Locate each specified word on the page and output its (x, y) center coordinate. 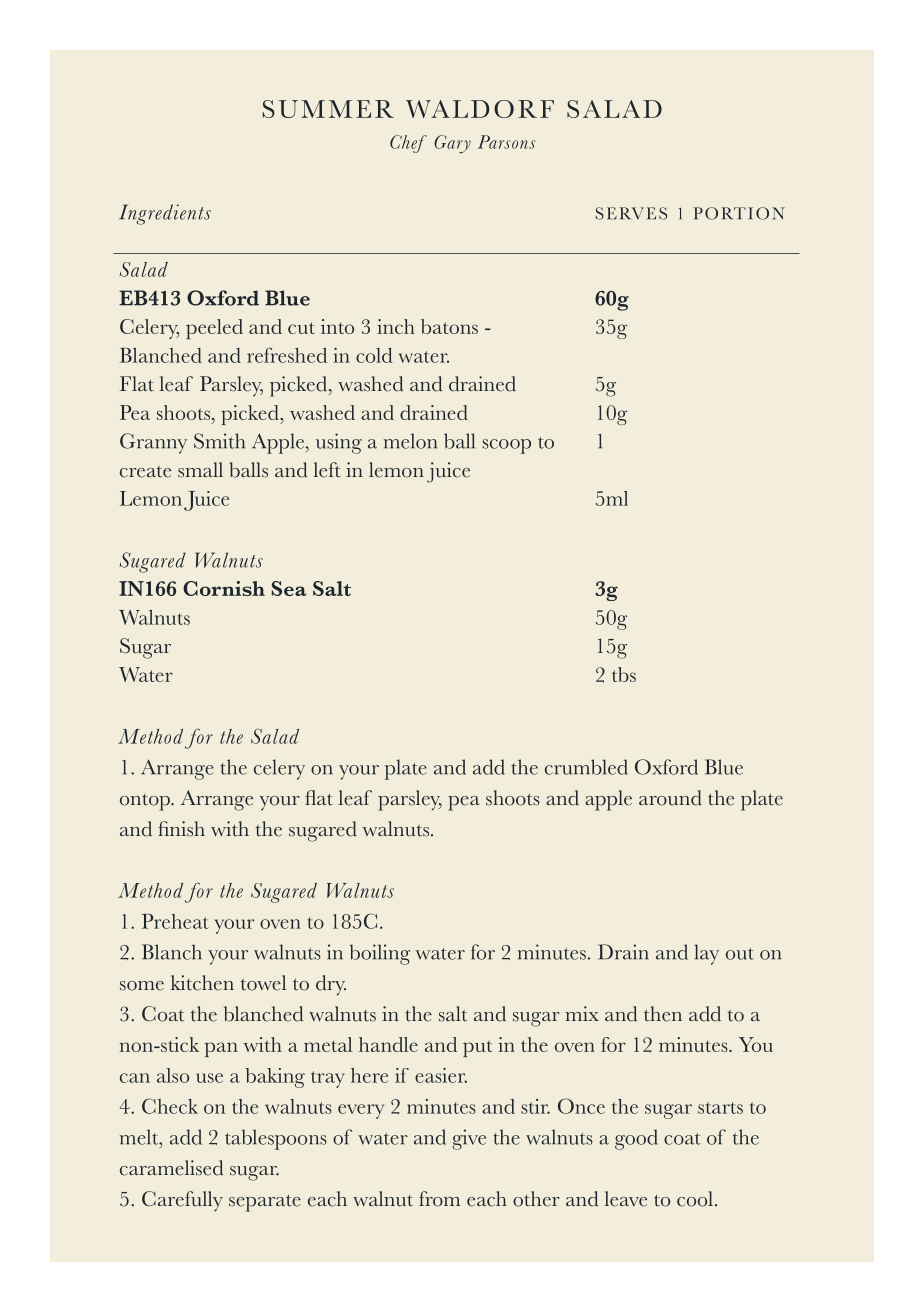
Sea (289, 588)
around (670, 798)
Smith (219, 441)
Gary (452, 144)
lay (706, 954)
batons (449, 326)
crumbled (586, 767)
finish (181, 829)
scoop (506, 446)
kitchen (202, 983)
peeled (214, 329)
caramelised (171, 1168)
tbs (624, 674)
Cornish (224, 588)
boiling (380, 954)
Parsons (507, 142)
